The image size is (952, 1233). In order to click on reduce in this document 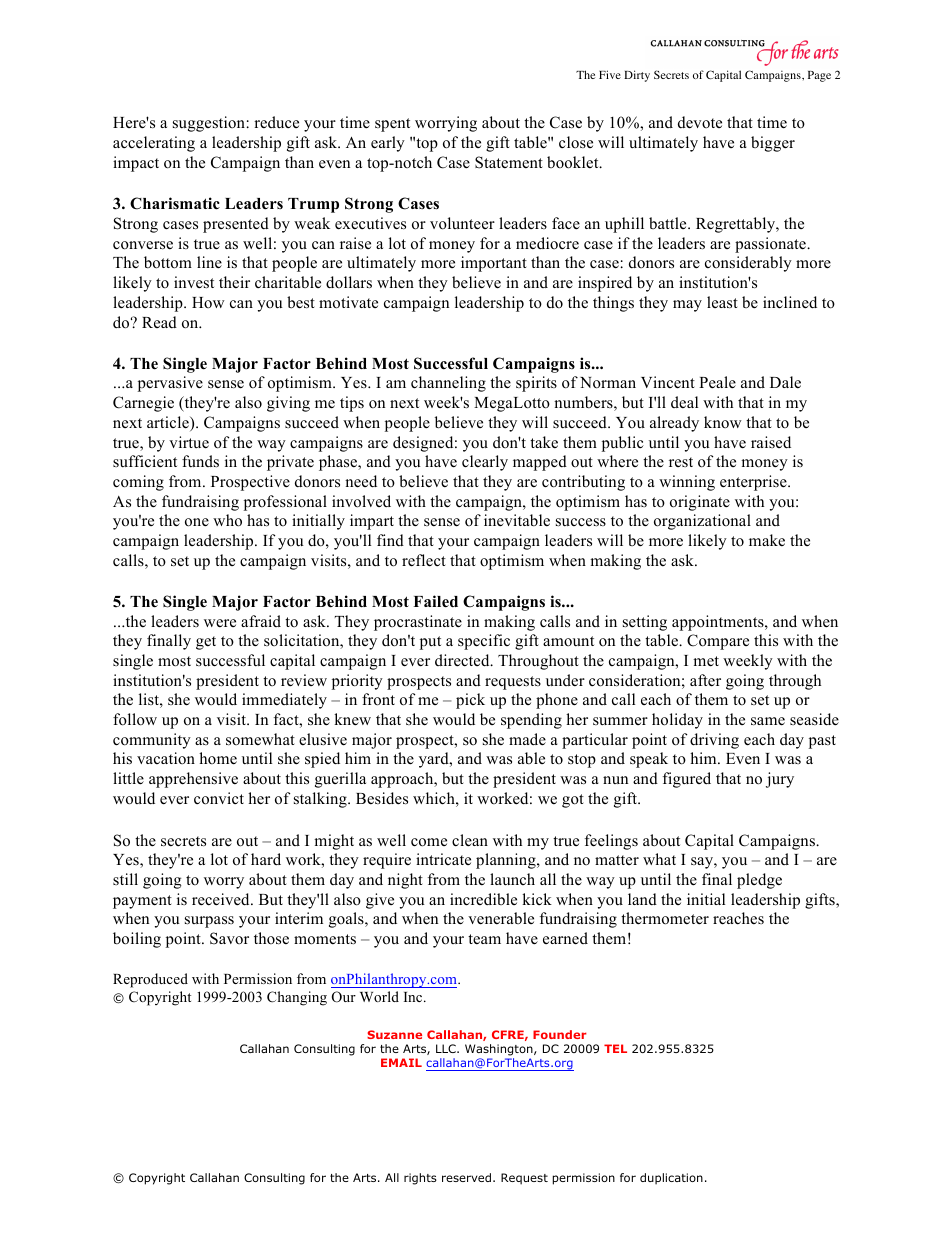, I will do `click(276, 122)`.
